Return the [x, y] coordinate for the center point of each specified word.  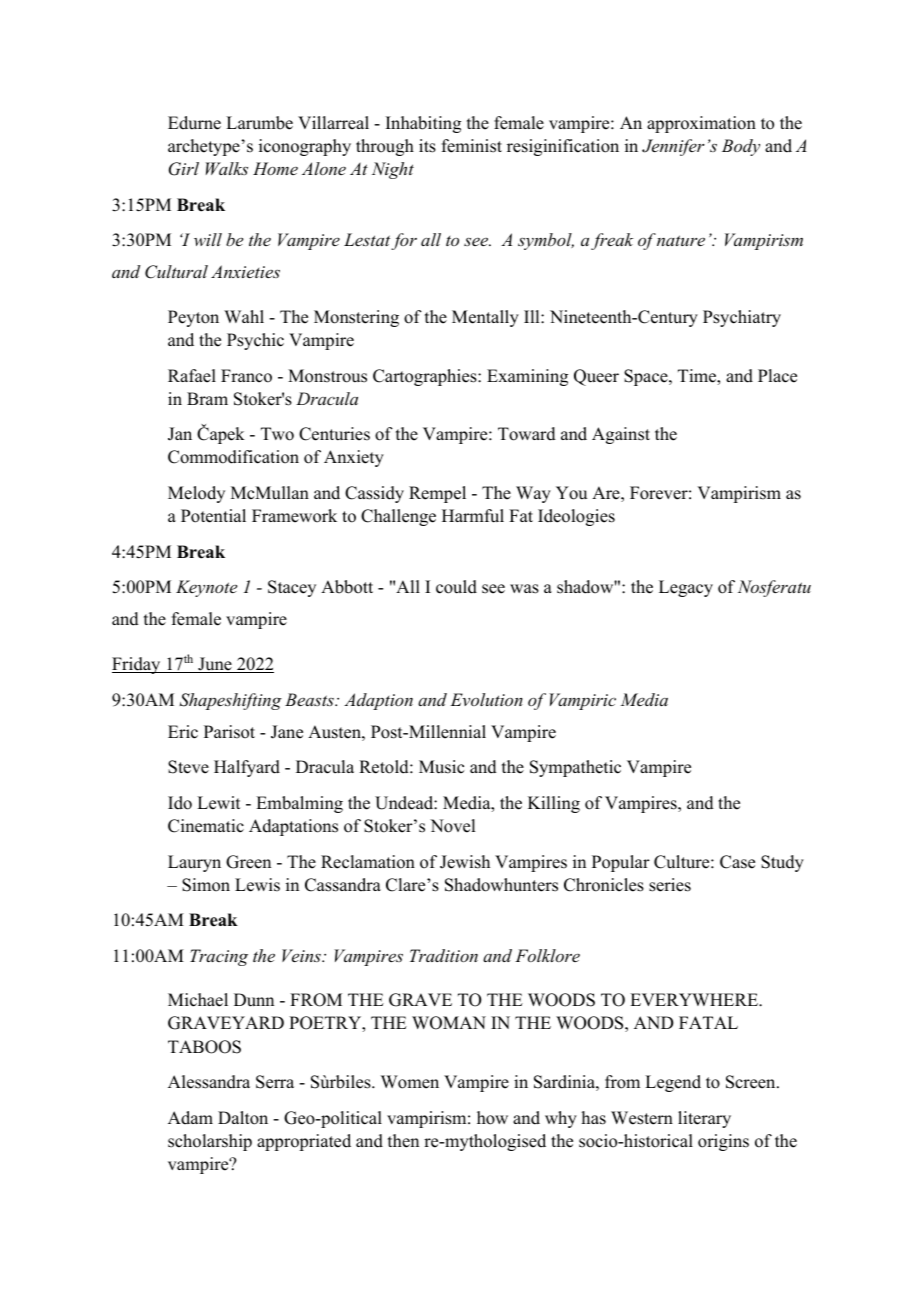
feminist [472, 146]
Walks [227, 168]
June [215, 665]
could [456, 587]
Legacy [686, 588]
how [492, 1118]
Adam [190, 1118]
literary [704, 1119]
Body [741, 147]
